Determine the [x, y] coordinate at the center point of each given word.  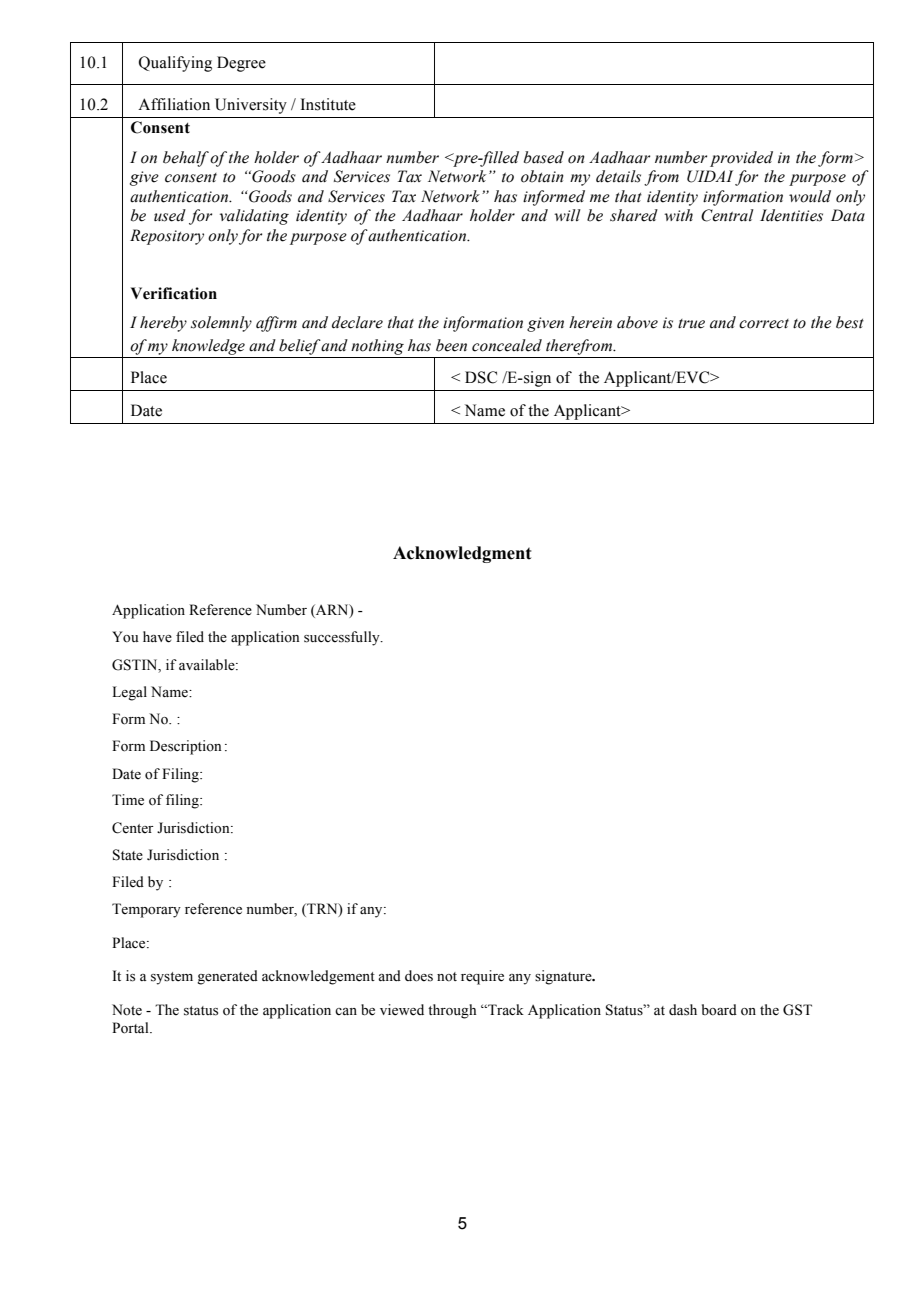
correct [764, 324]
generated [227, 977]
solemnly [221, 324]
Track [505, 1009]
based [544, 157]
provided [741, 159]
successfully [343, 638]
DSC [481, 377]
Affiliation [174, 104]
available [208, 665]
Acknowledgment [462, 554]
